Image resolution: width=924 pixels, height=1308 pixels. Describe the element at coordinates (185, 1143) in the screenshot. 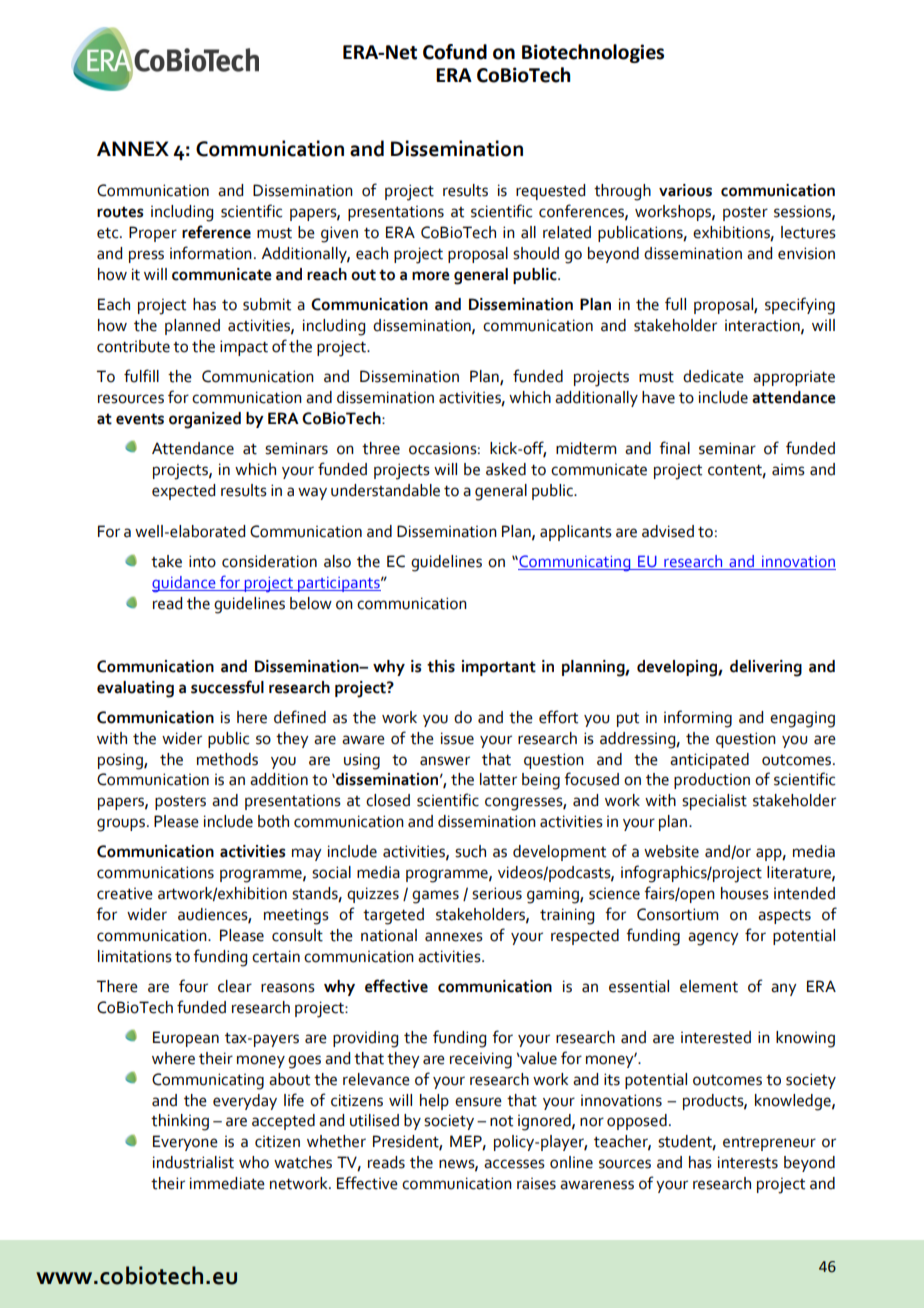

I see `Everyone` at that location.
